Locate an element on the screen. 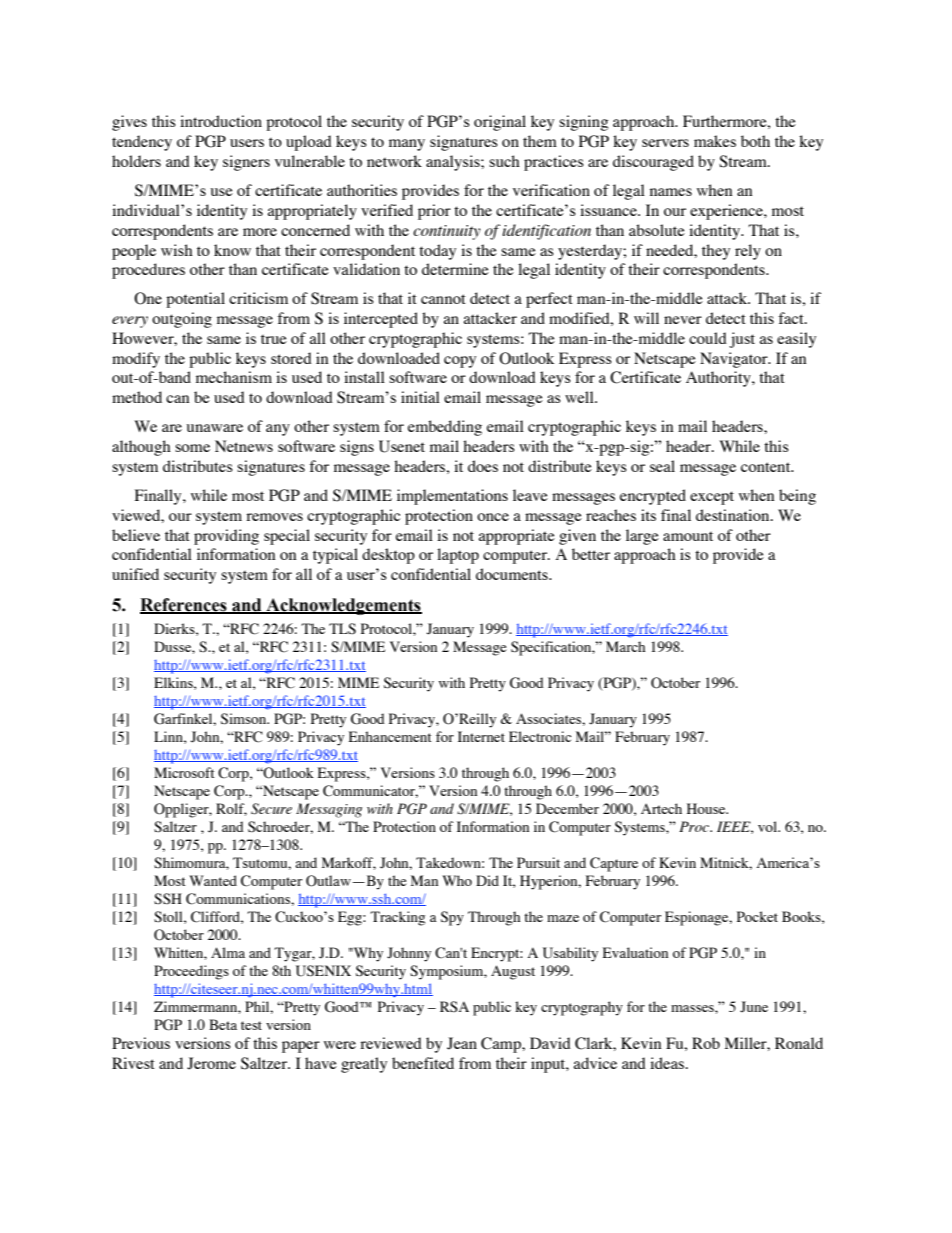 The height and width of the screenshot is (1233, 952). Rob is located at coordinates (706, 1043).
